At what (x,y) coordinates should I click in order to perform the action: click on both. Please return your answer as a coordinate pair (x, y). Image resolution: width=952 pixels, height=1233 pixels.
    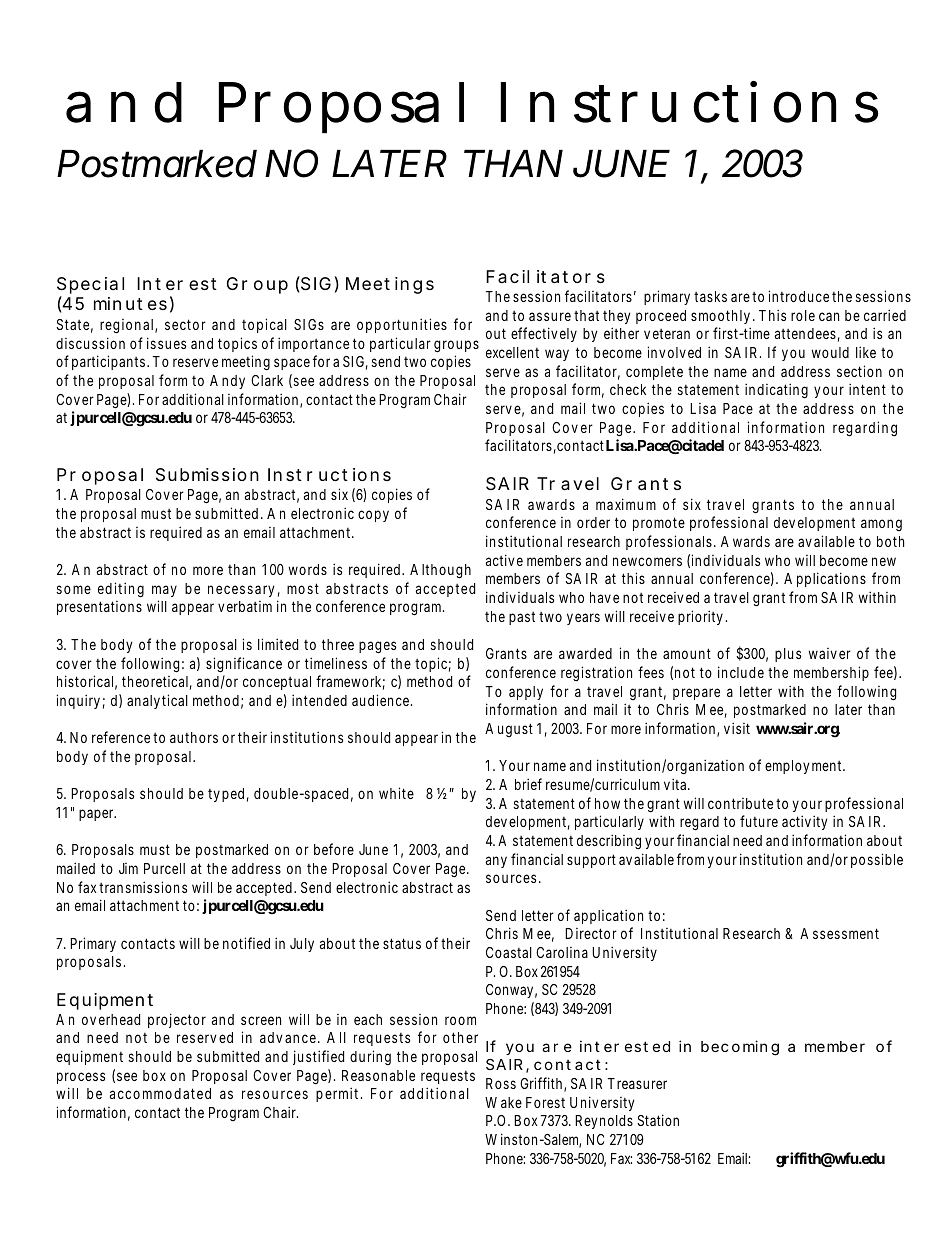
    Looking at the image, I should click on (890, 541).
